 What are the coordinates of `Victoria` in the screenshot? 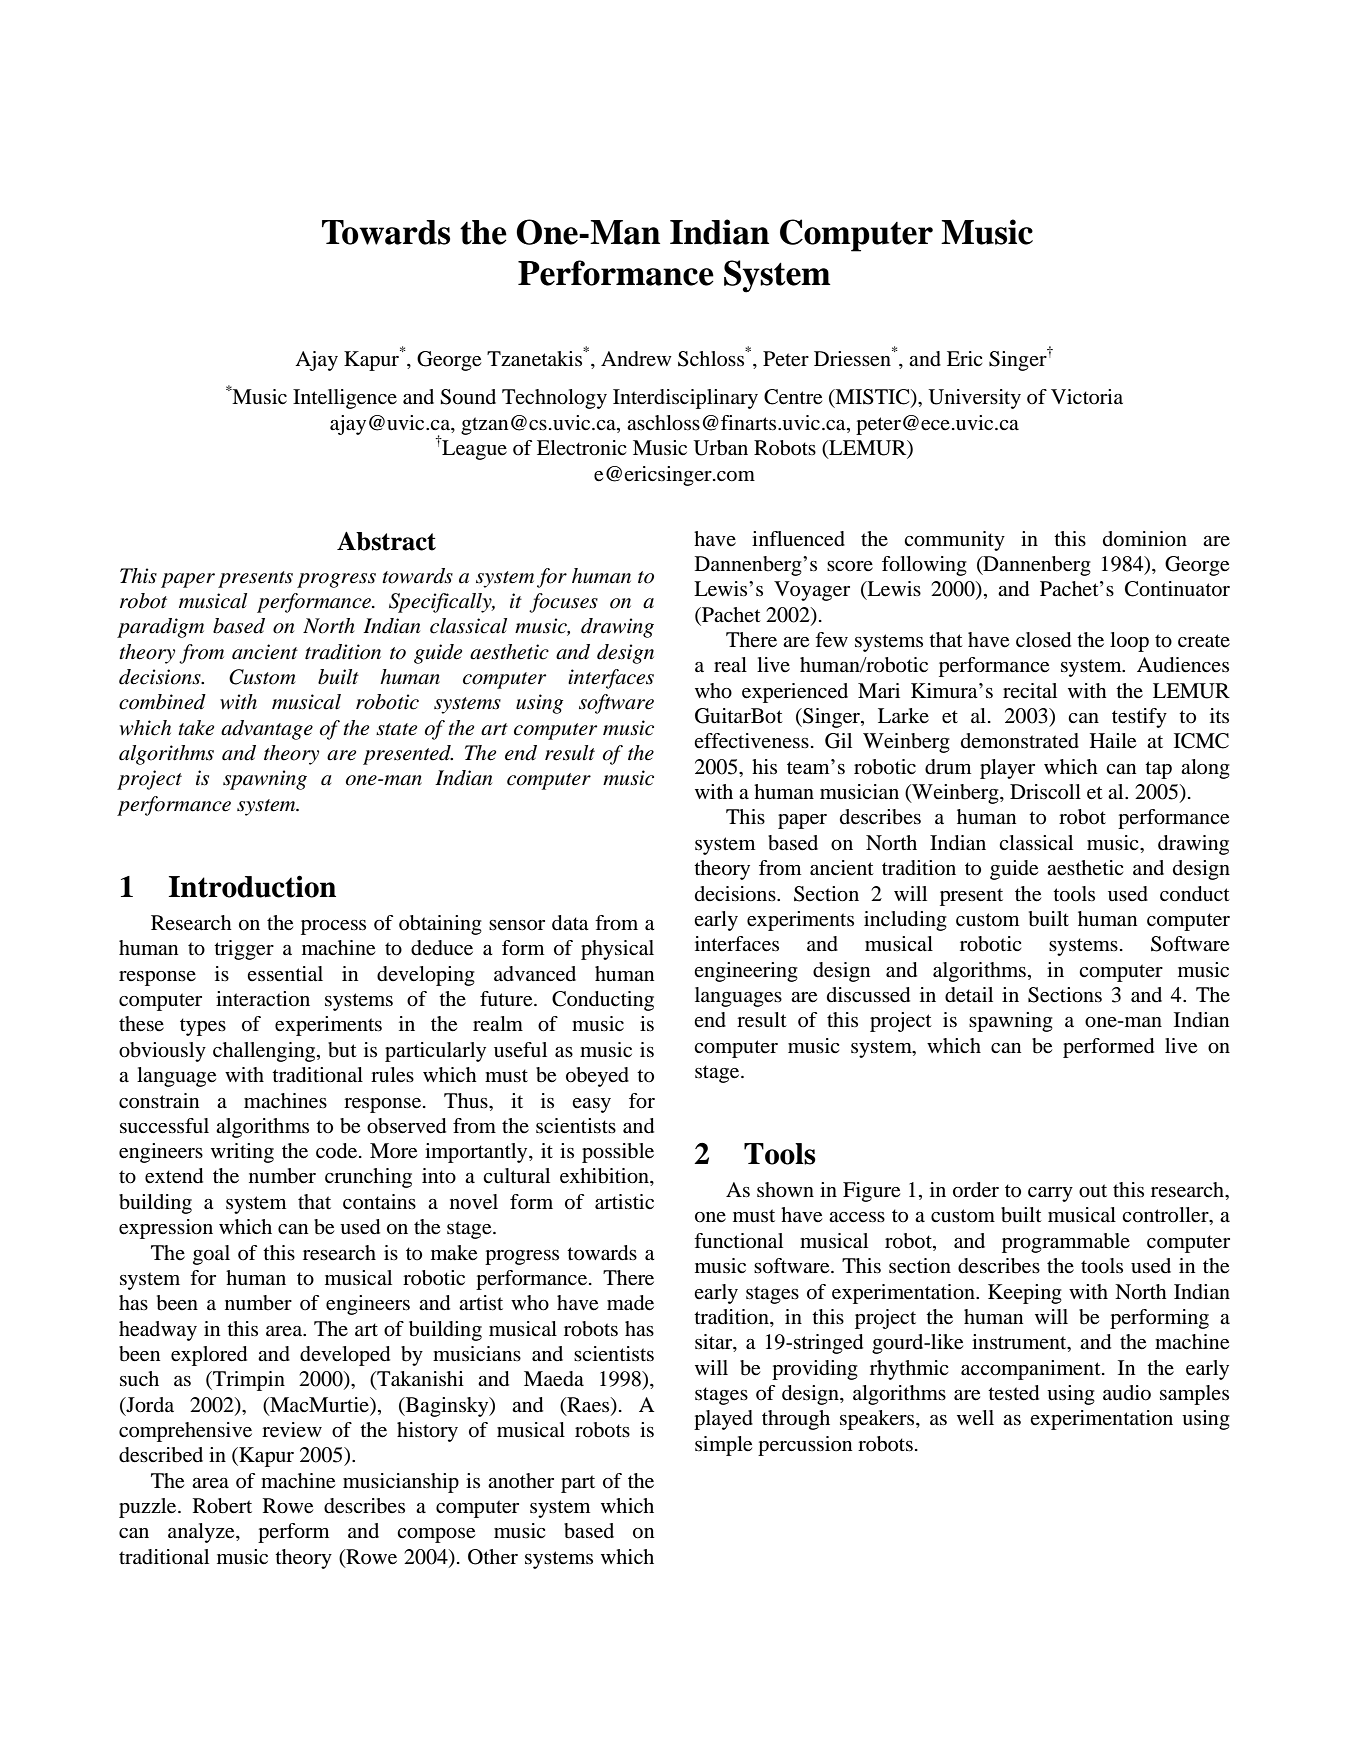 It's located at (1087, 397).
